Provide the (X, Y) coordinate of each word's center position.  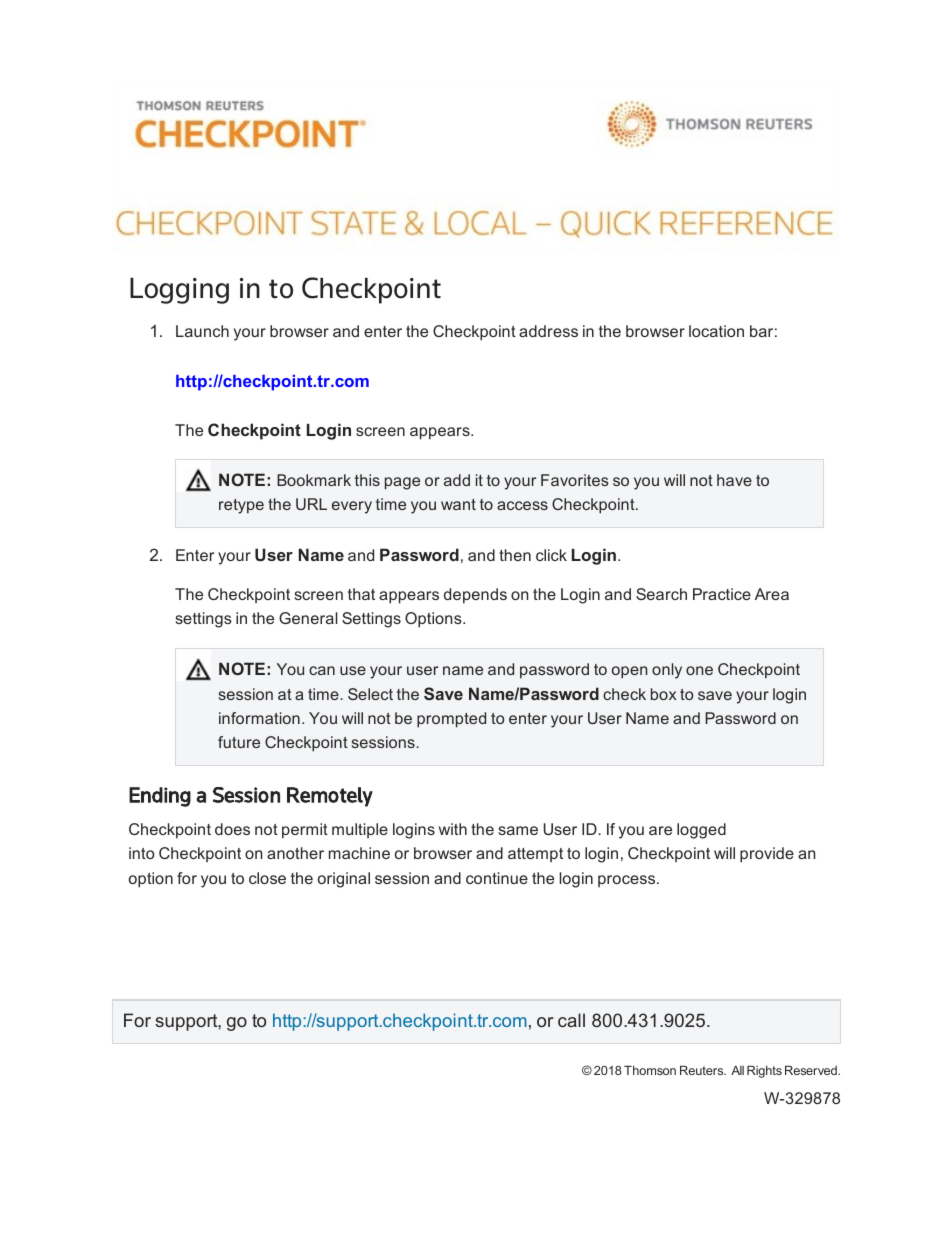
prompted (451, 720)
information (259, 718)
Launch (202, 331)
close (267, 878)
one (699, 670)
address (548, 331)
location (716, 331)
